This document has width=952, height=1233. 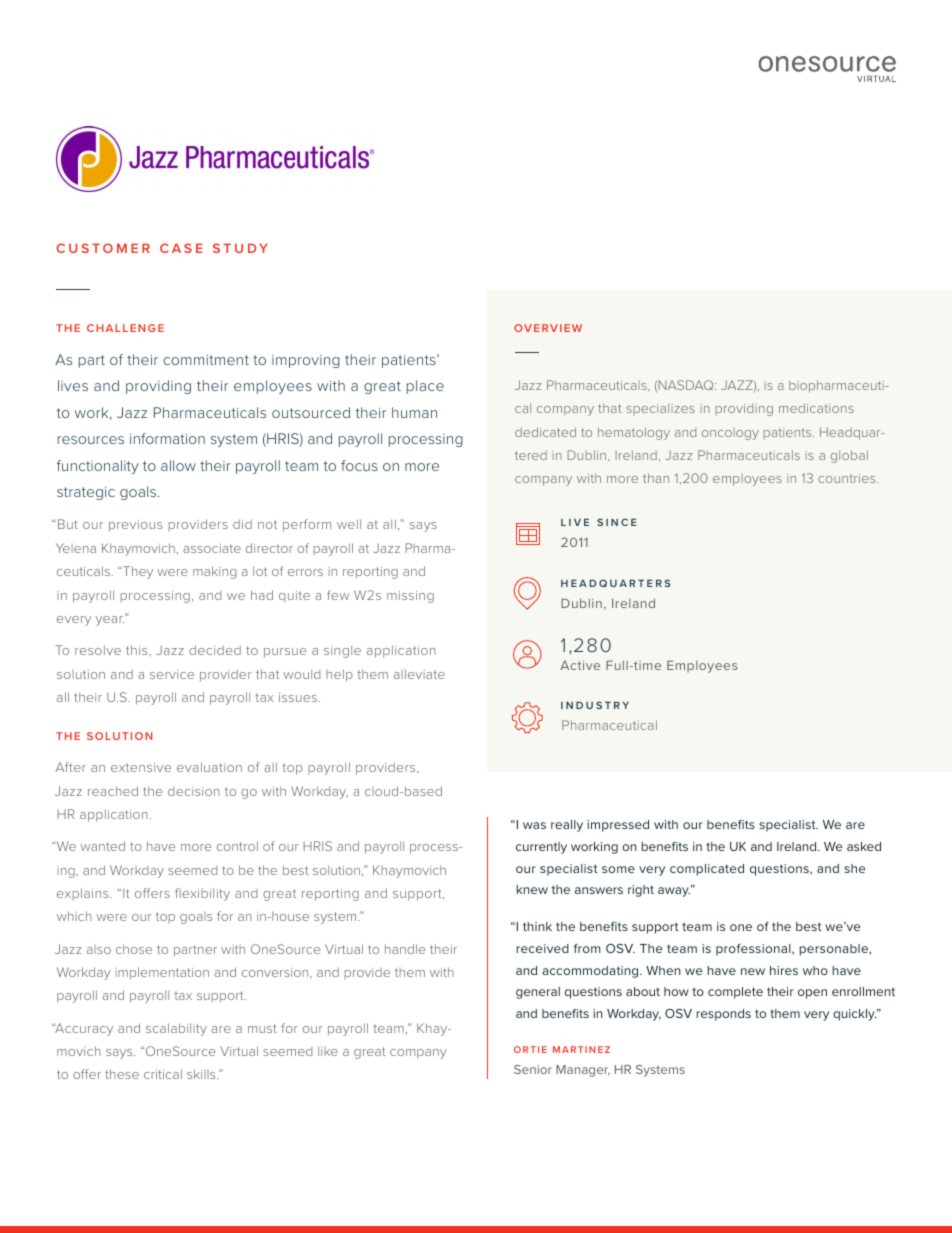 I want to click on previous, so click(x=135, y=526).
